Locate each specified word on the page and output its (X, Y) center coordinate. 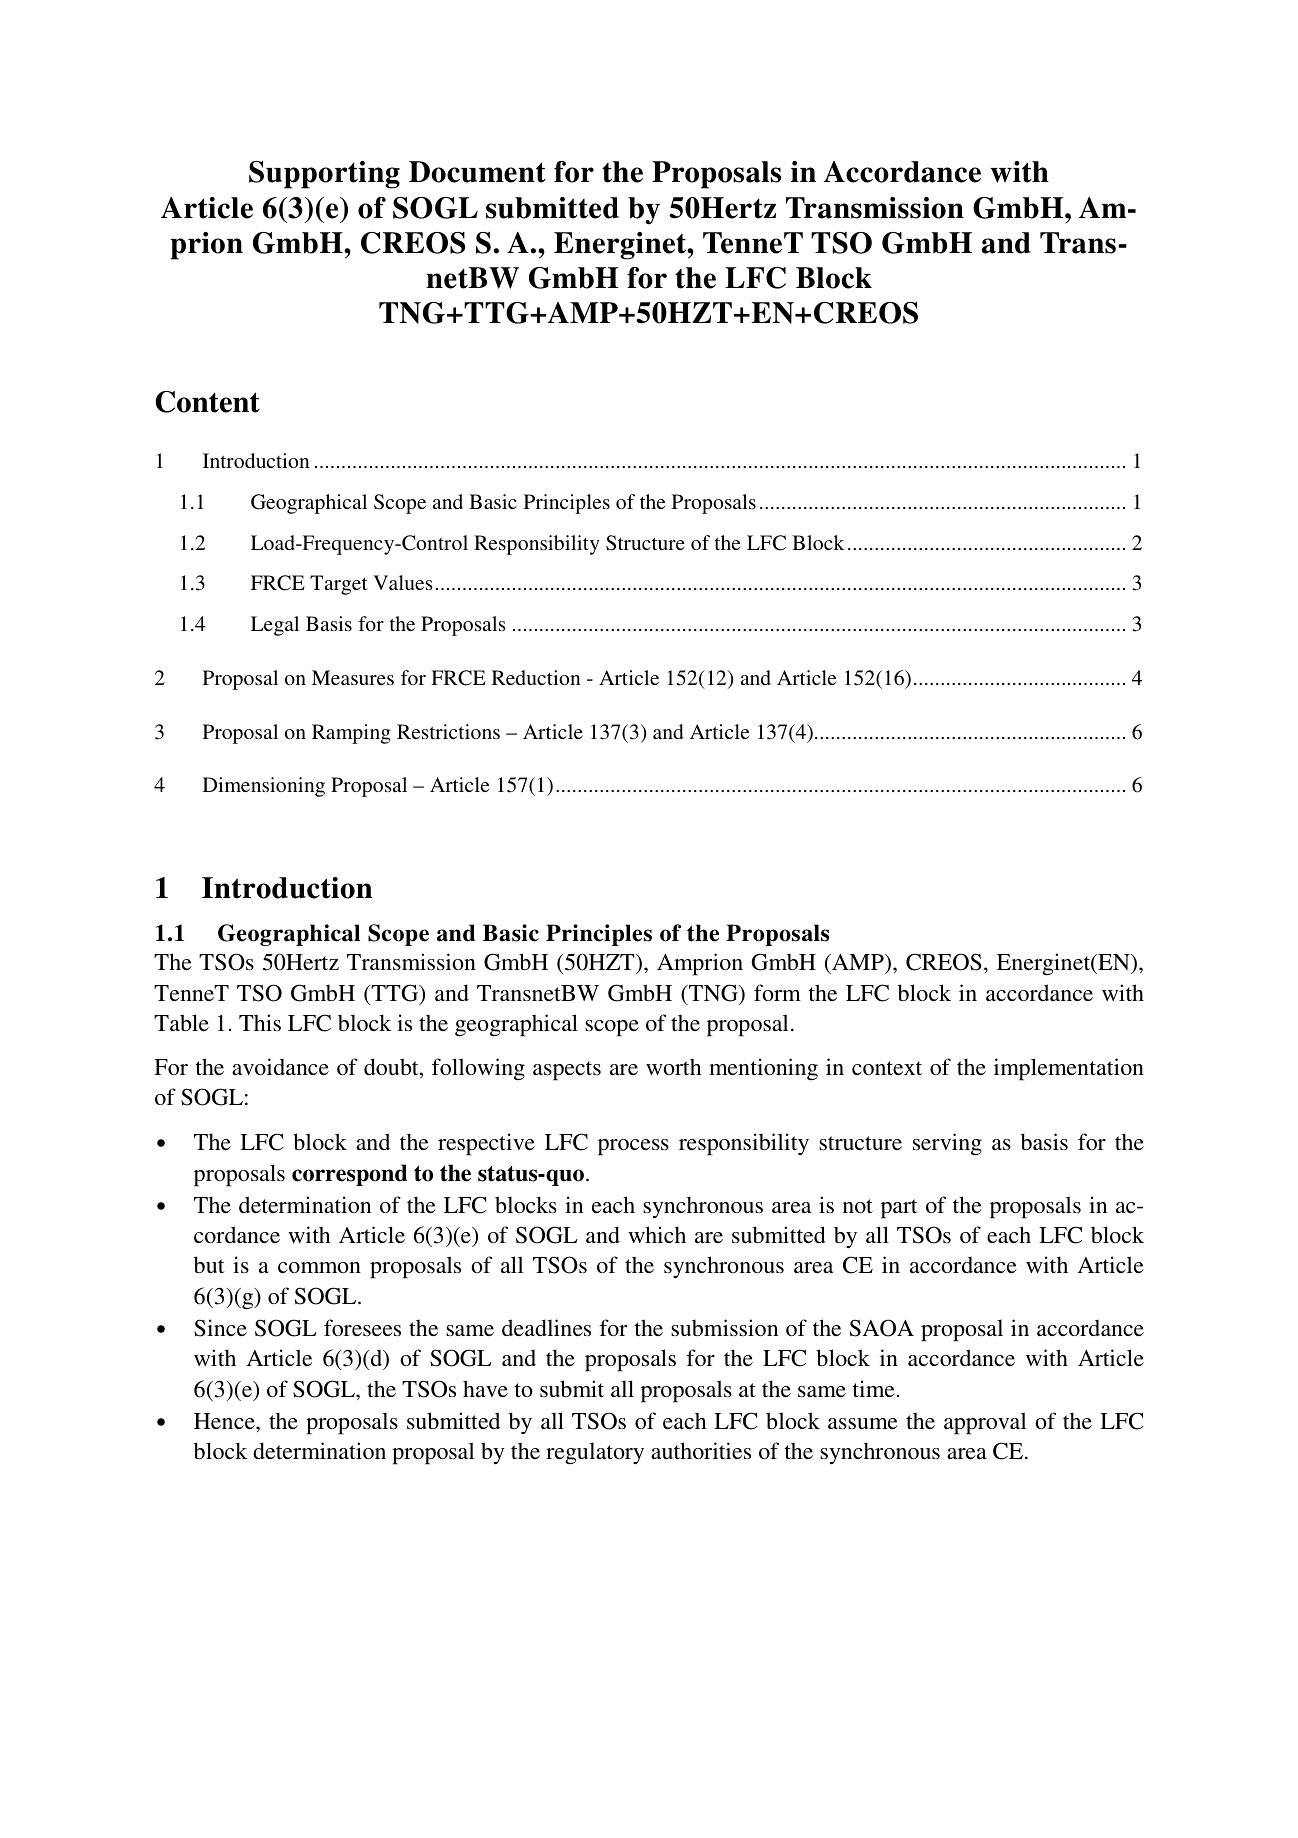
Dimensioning (264, 787)
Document (477, 172)
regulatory (595, 1453)
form (777, 992)
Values (403, 582)
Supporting (324, 175)
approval (985, 1423)
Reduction (536, 677)
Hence (225, 1421)
